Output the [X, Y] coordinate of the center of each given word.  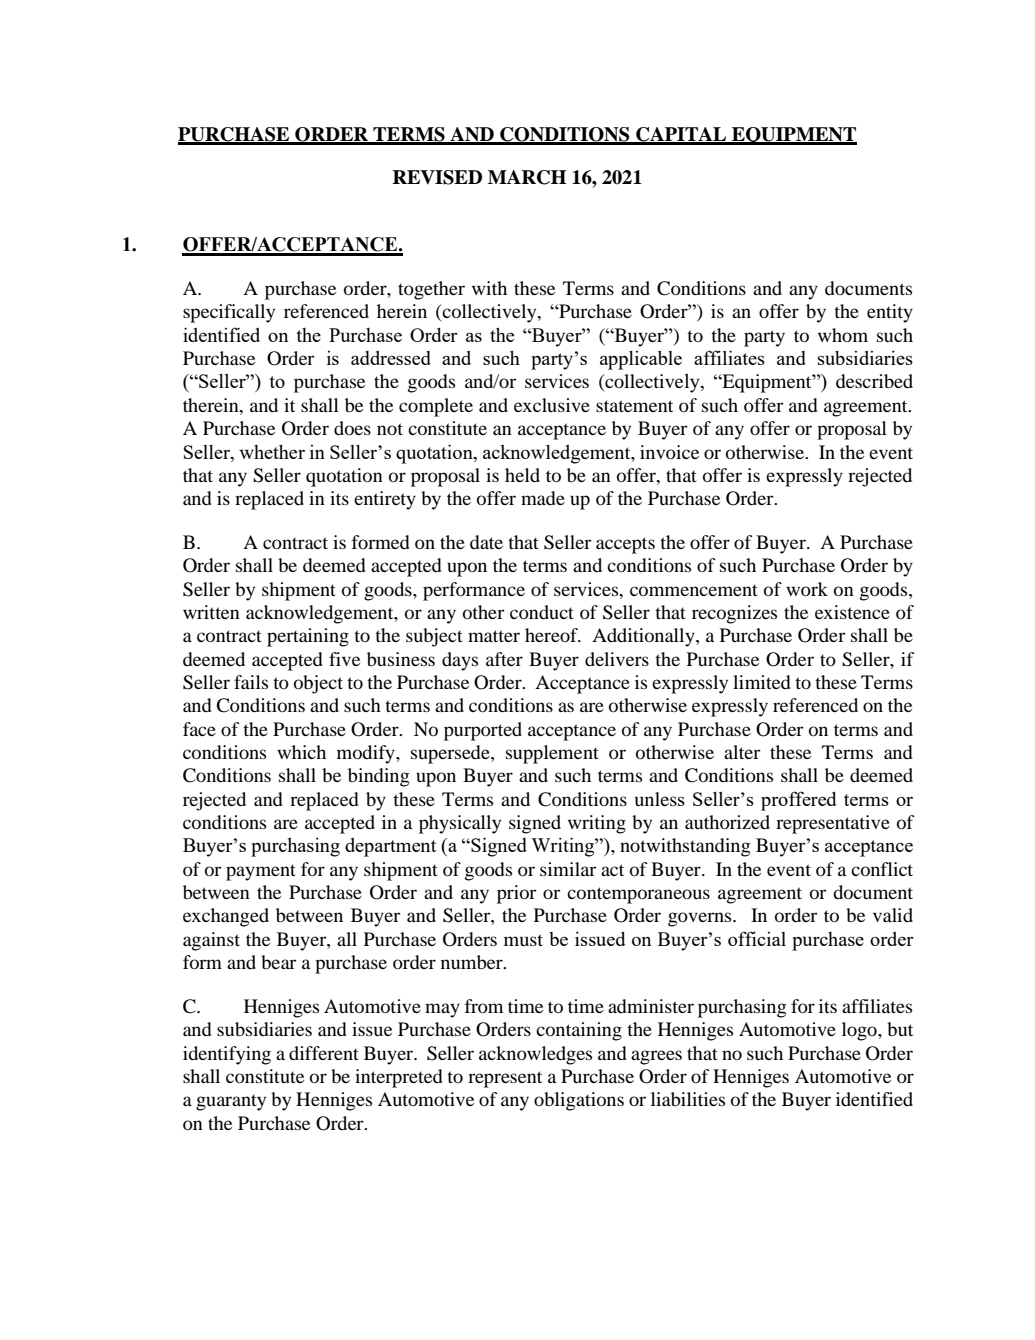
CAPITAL [681, 135]
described [874, 381]
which [301, 752]
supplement [552, 754]
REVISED [437, 177]
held [522, 475]
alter [742, 752]
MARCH [527, 177]
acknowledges [535, 1055]
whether [272, 451]
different [324, 1053]
